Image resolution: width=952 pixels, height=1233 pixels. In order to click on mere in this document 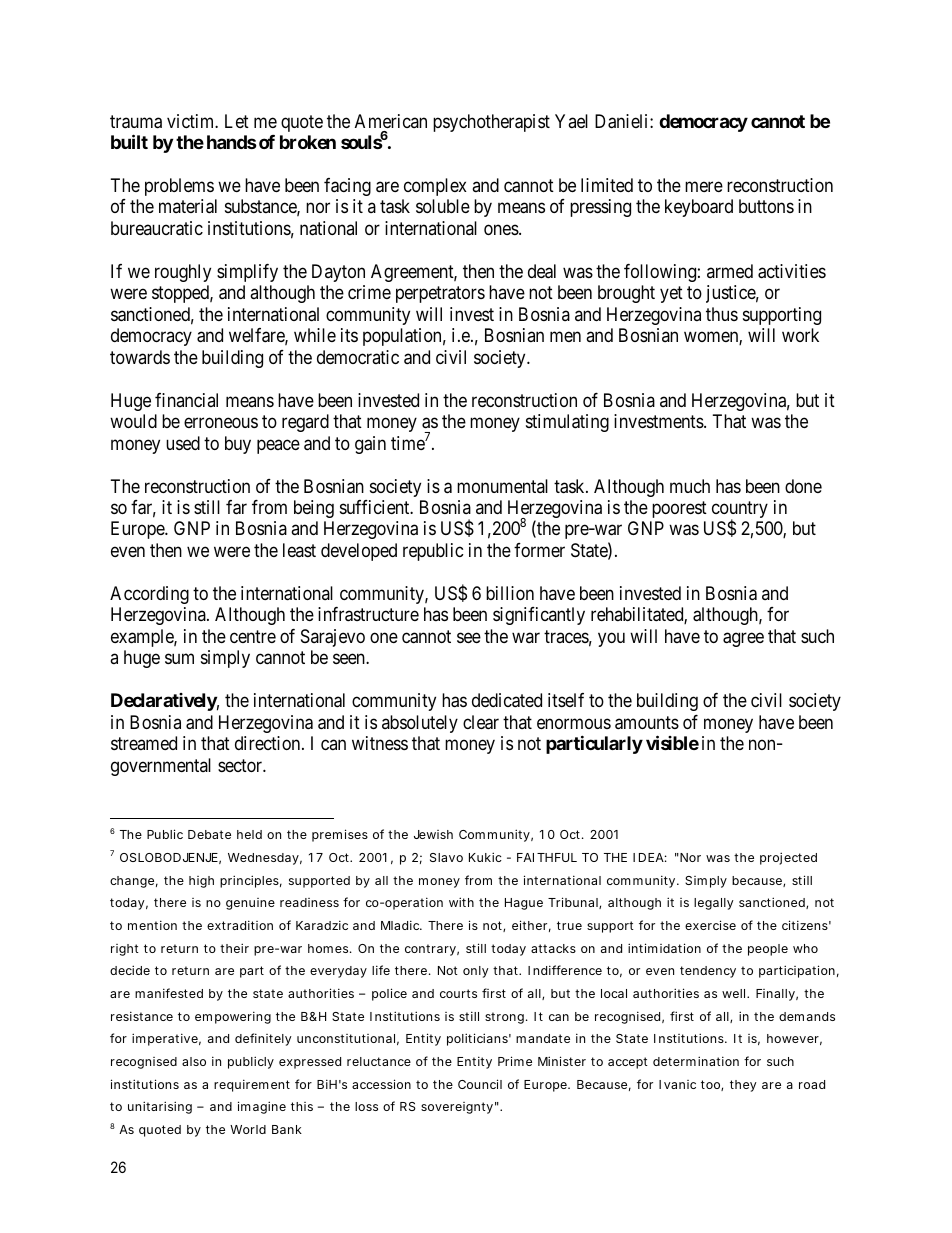, I will do `click(704, 186)`.
